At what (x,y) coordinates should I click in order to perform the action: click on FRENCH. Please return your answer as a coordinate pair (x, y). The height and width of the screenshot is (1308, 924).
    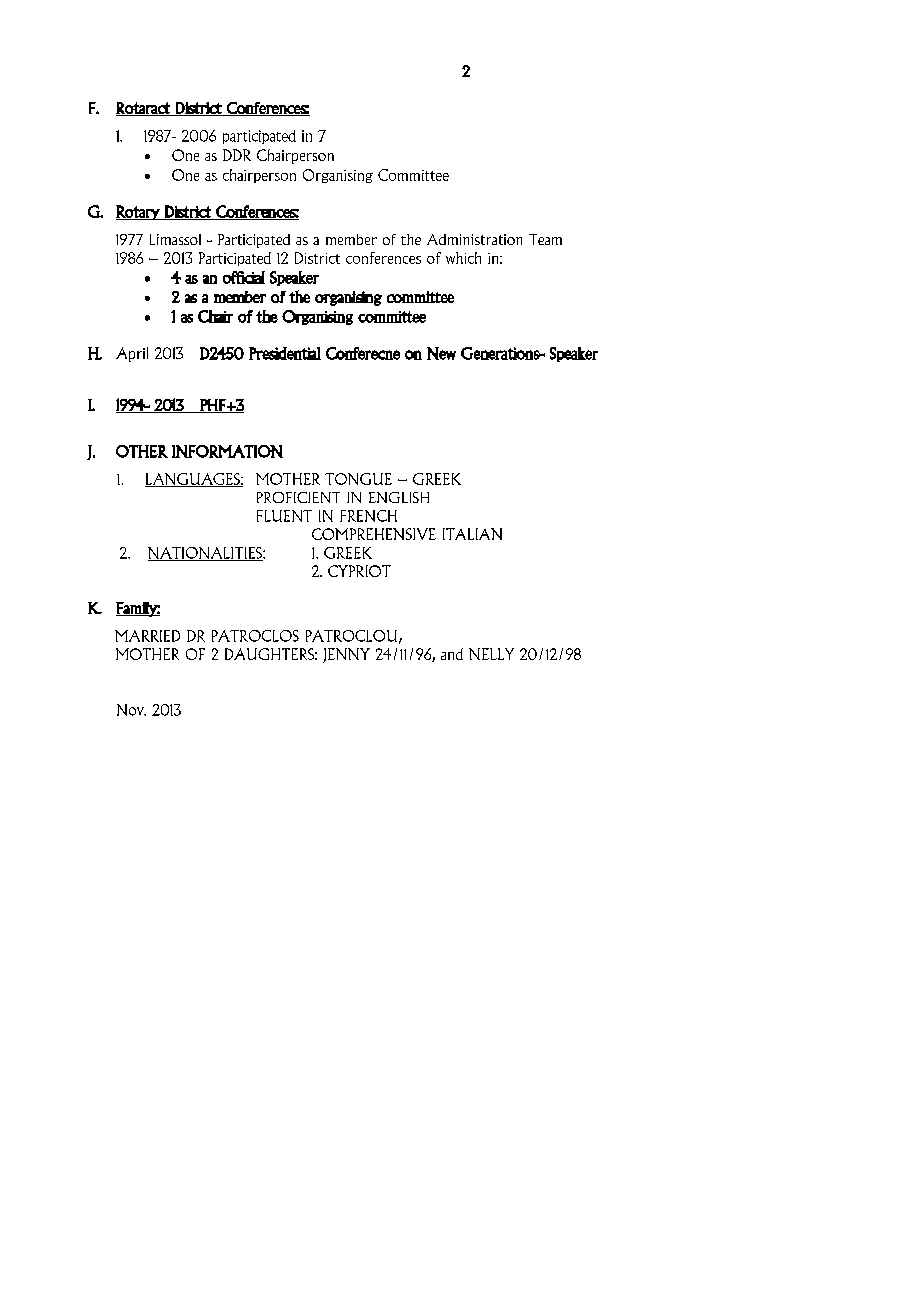
    Looking at the image, I should click on (368, 516).
